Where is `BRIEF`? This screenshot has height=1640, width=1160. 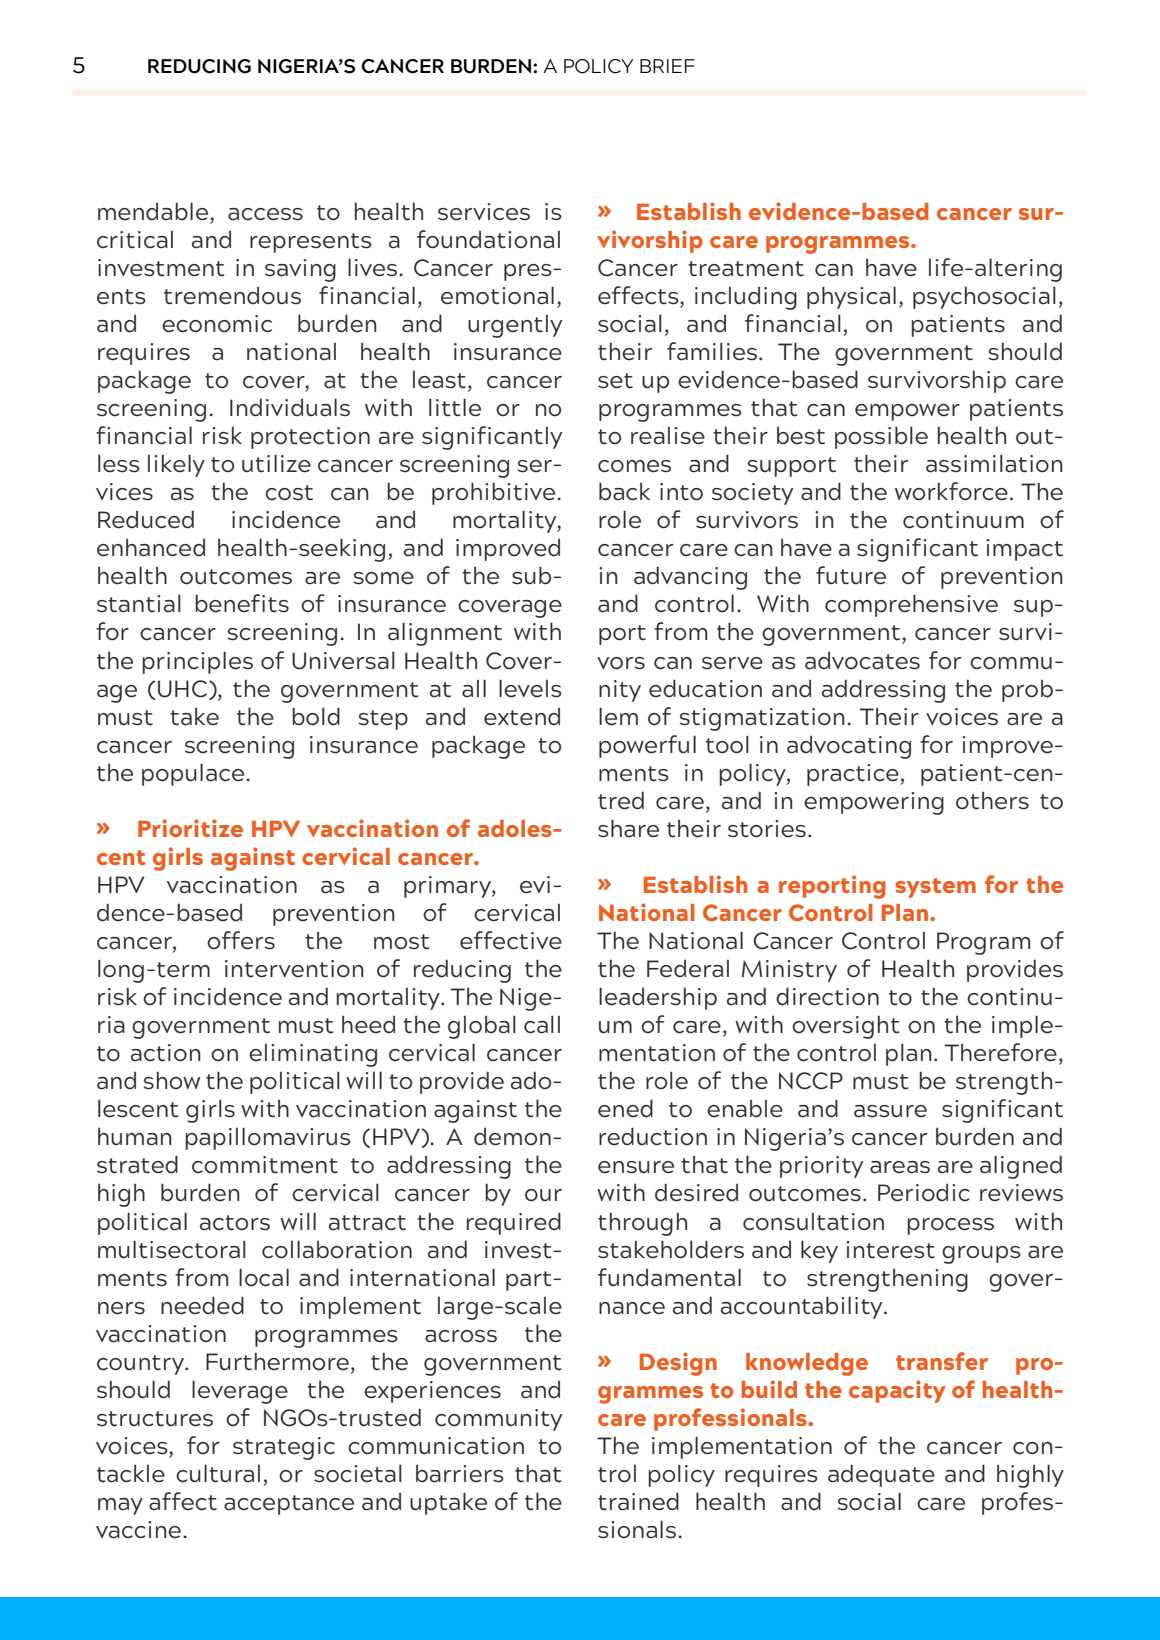
BRIEF is located at coordinates (667, 66).
